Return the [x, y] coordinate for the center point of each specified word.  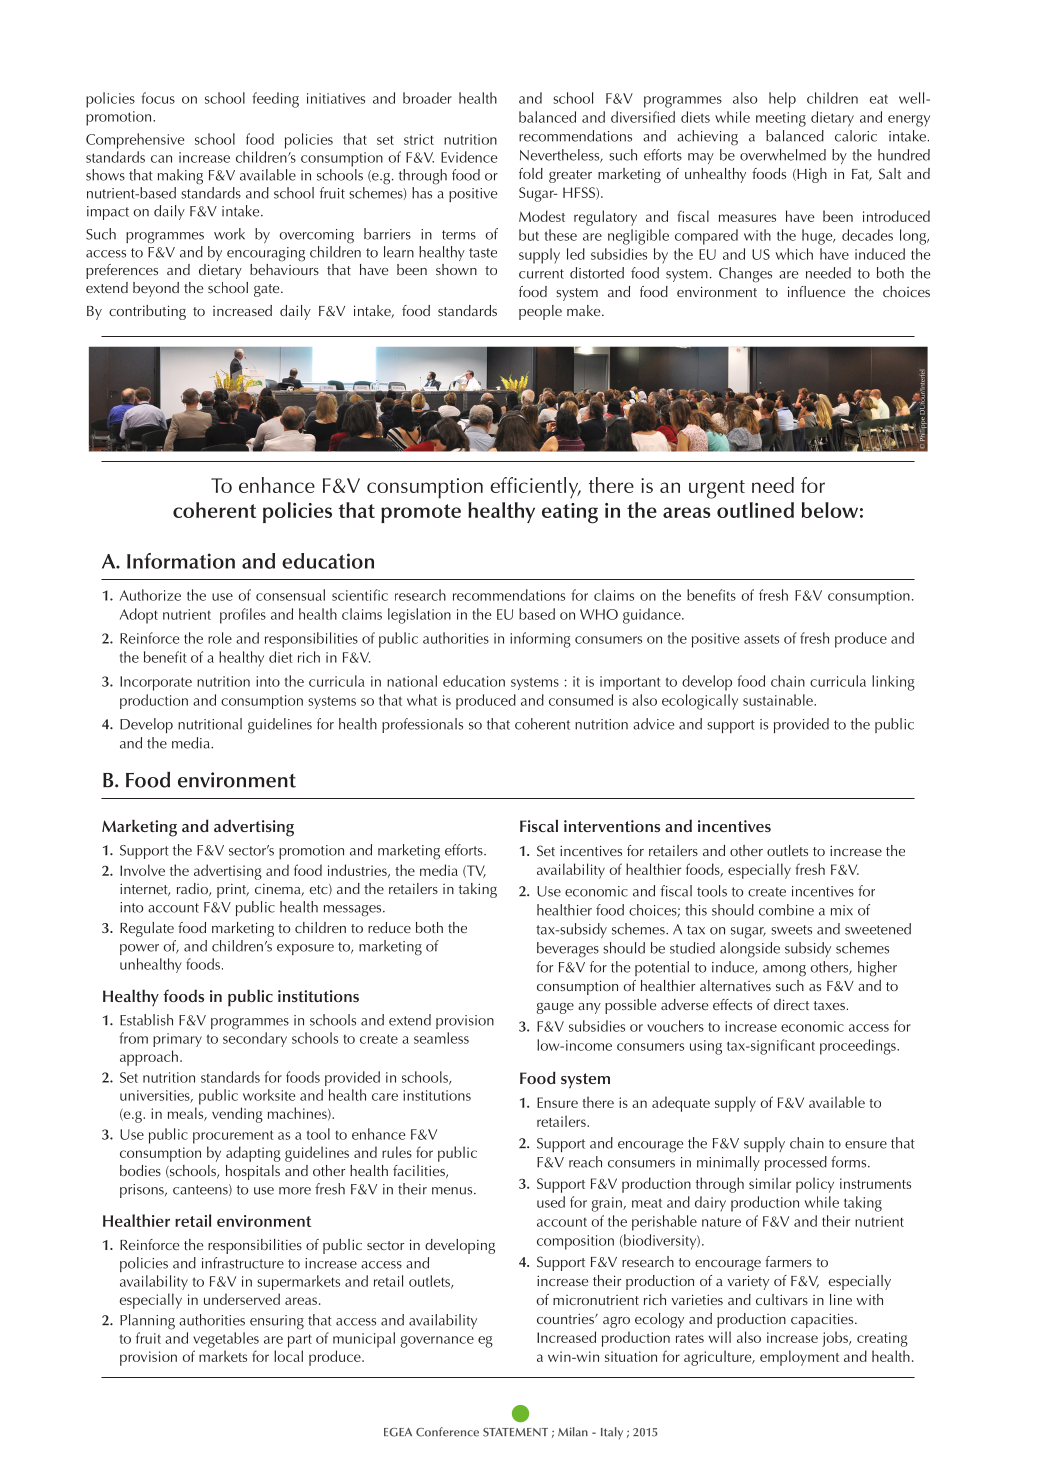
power [139, 949]
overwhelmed [783, 155]
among [784, 971]
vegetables [226, 1340]
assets [761, 639]
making [180, 177]
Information [181, 561]
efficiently [535, 488]
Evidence [469, 157]
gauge [555, 1008]
